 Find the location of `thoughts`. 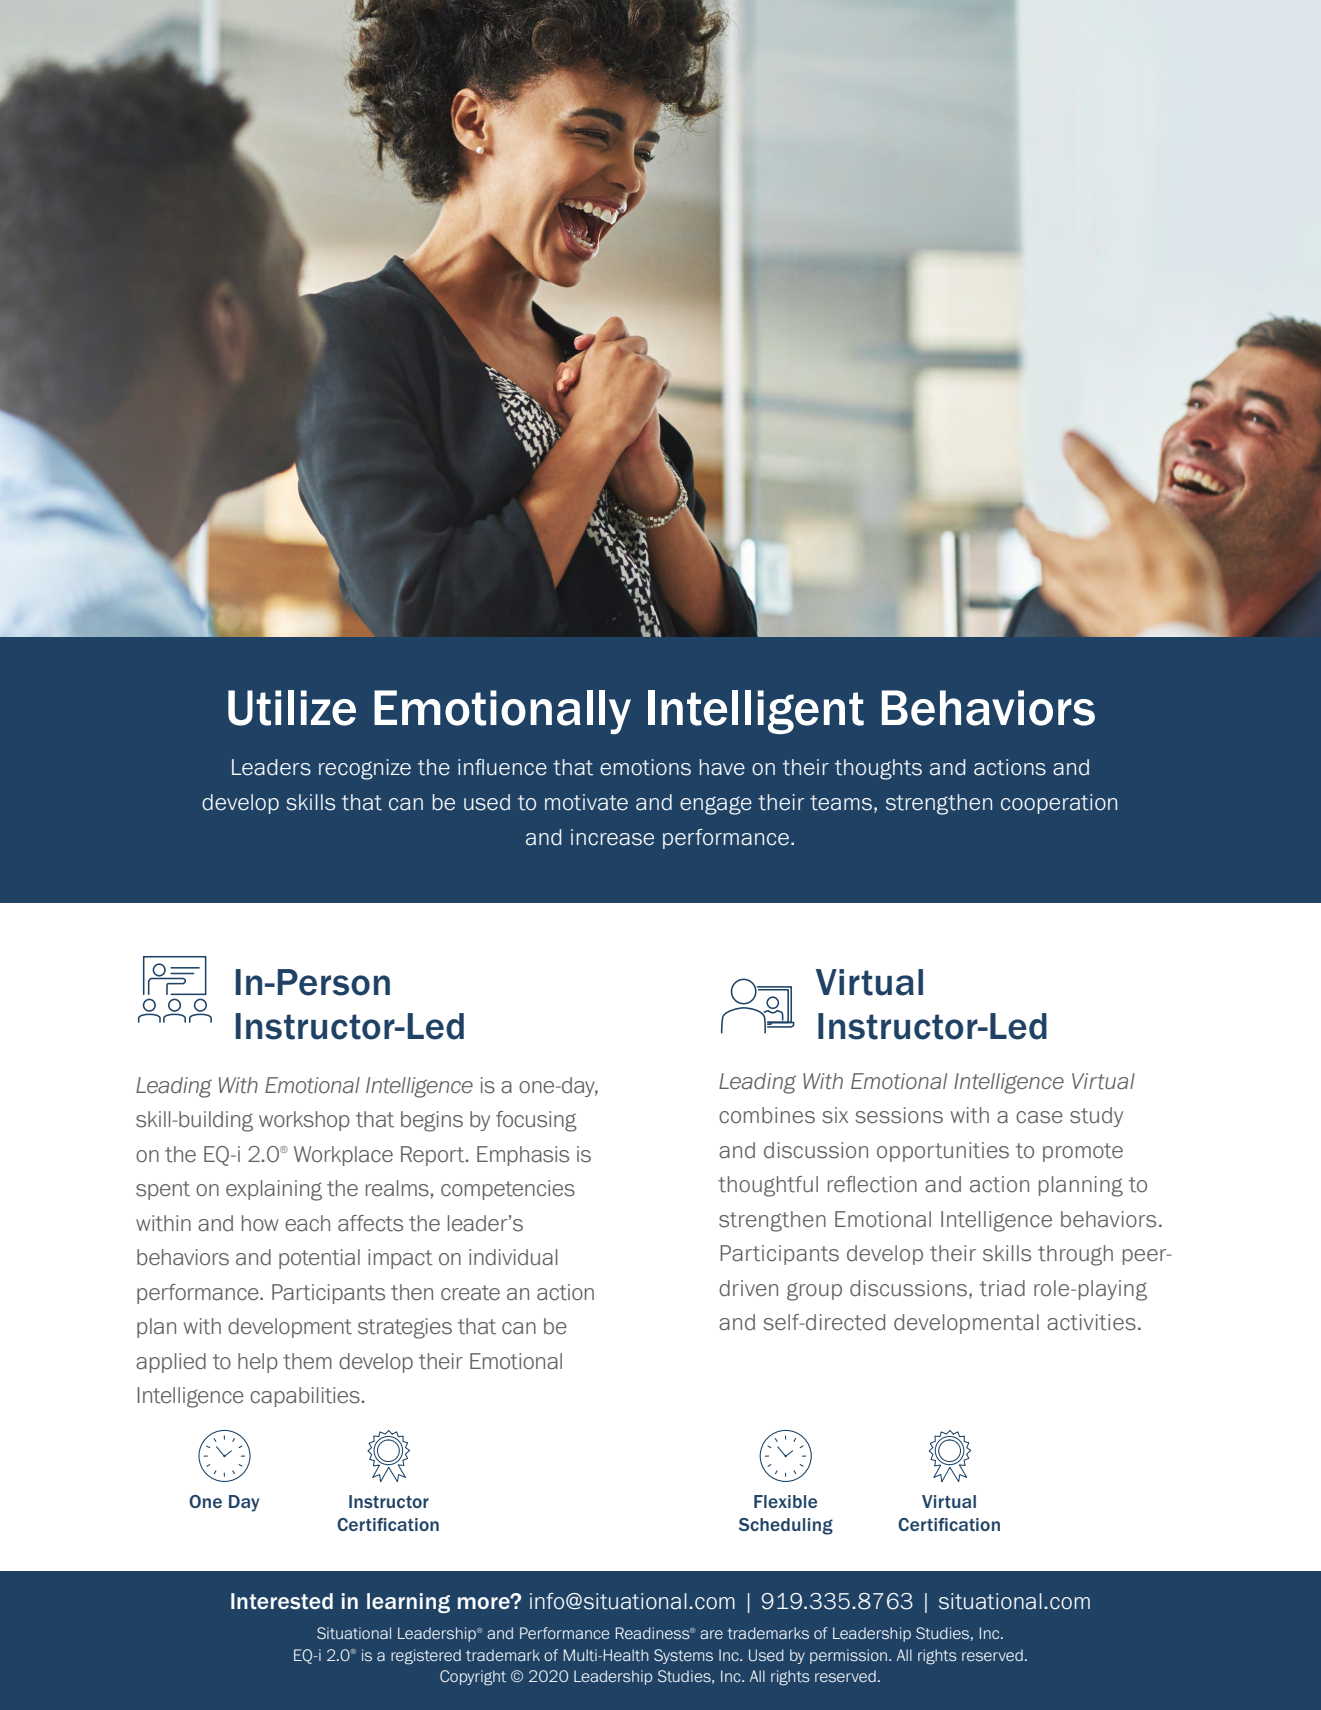

thoughts is located at coordinates (878, 769).
